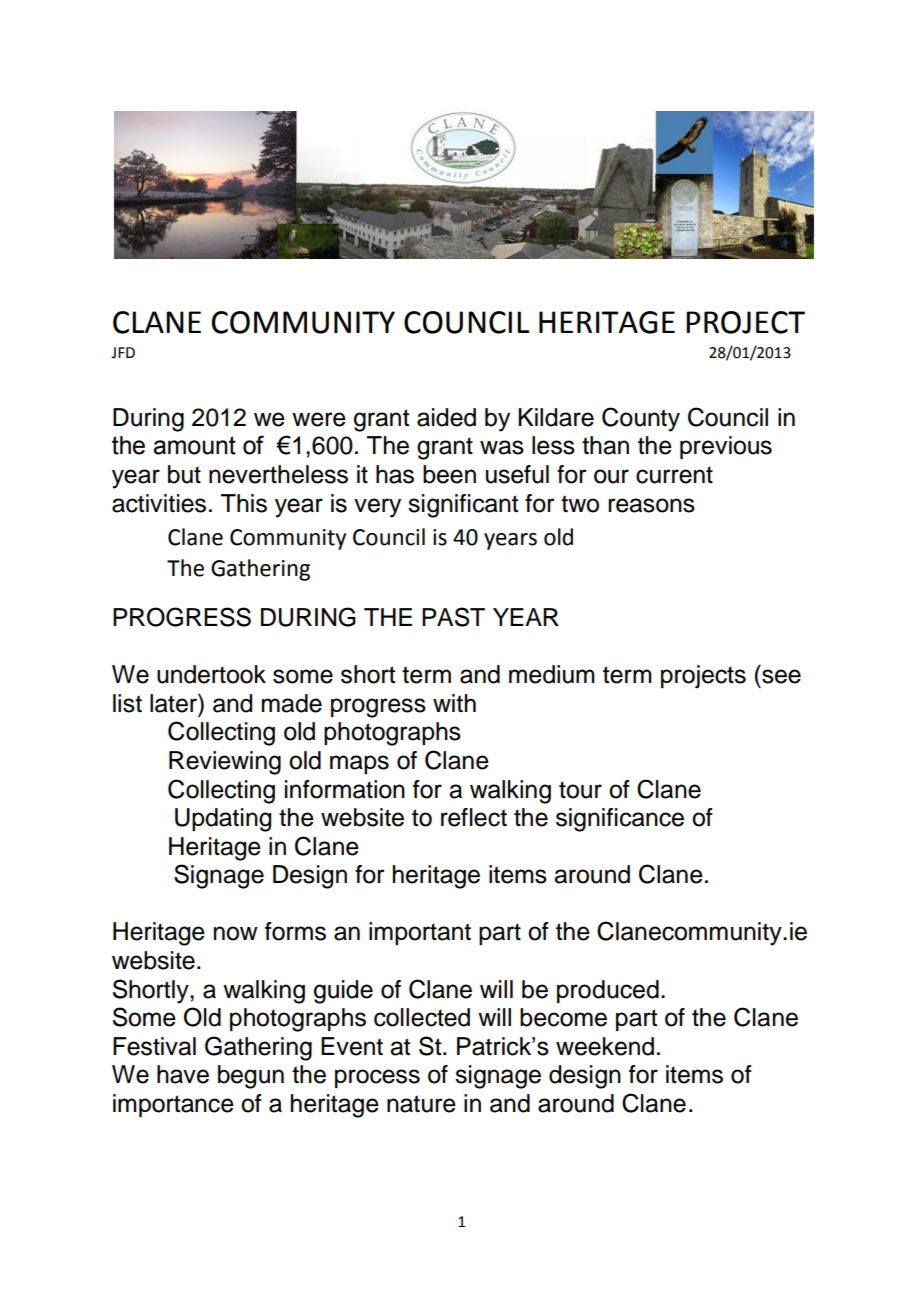 The width and height of the screenshot is (924, 1307). What do you see at coordinates (183, 1074) in the screenshot?
I see `have` at bounding box center [183, 1074].
